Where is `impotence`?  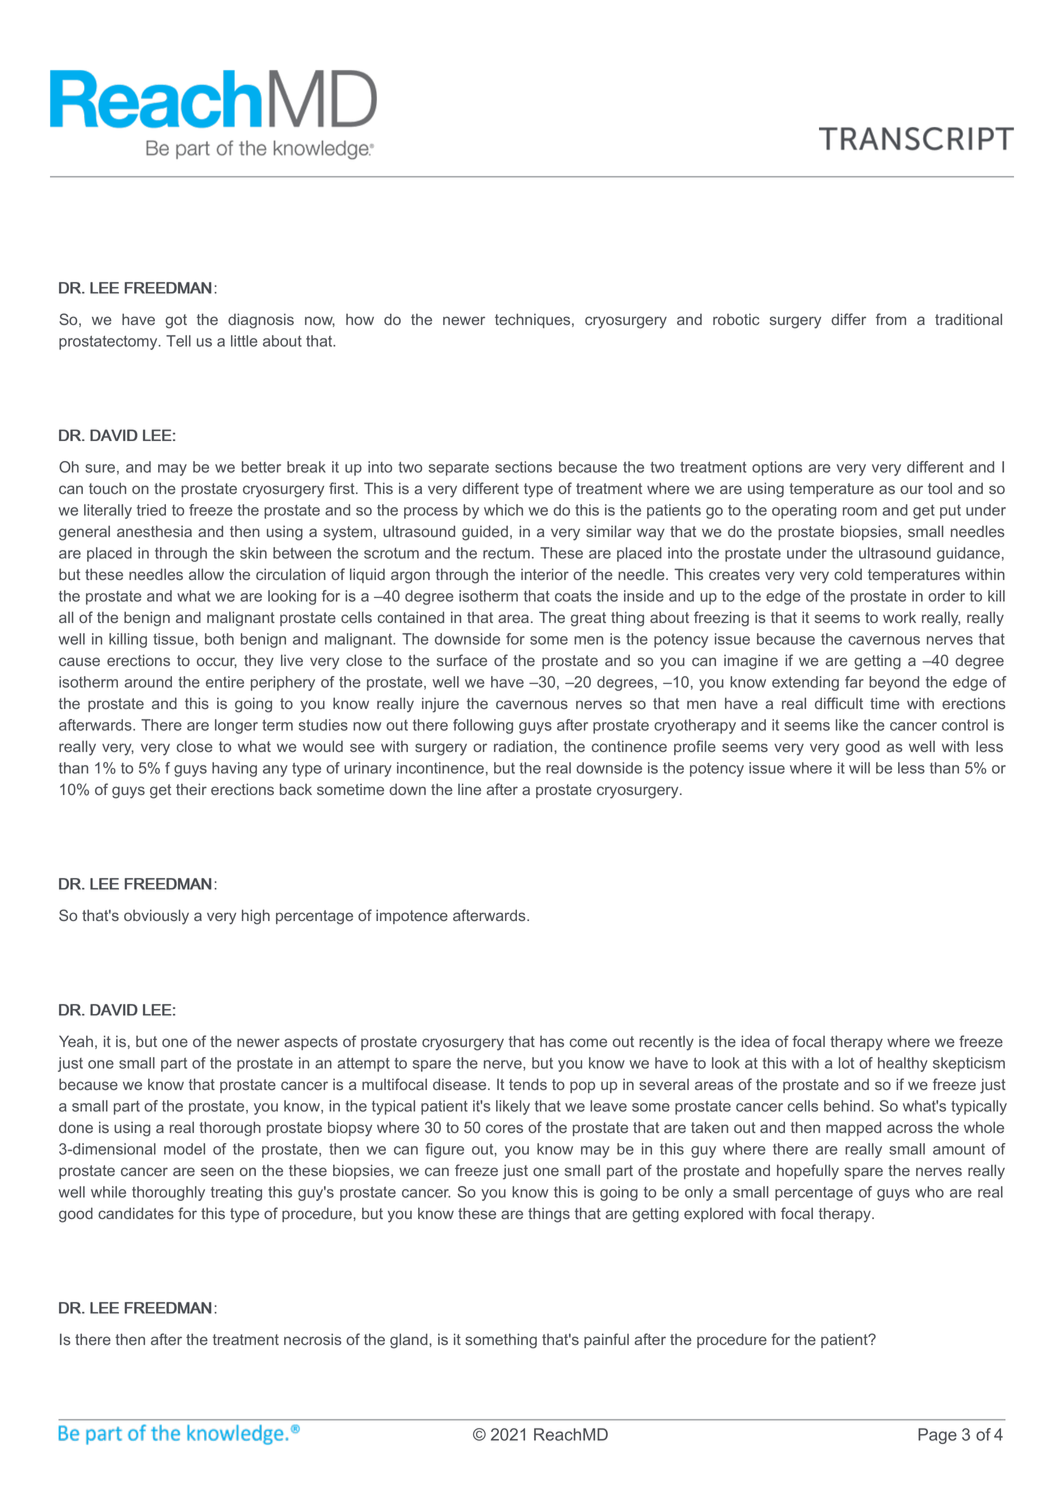
impotence is located at coordinates (412, 916).
